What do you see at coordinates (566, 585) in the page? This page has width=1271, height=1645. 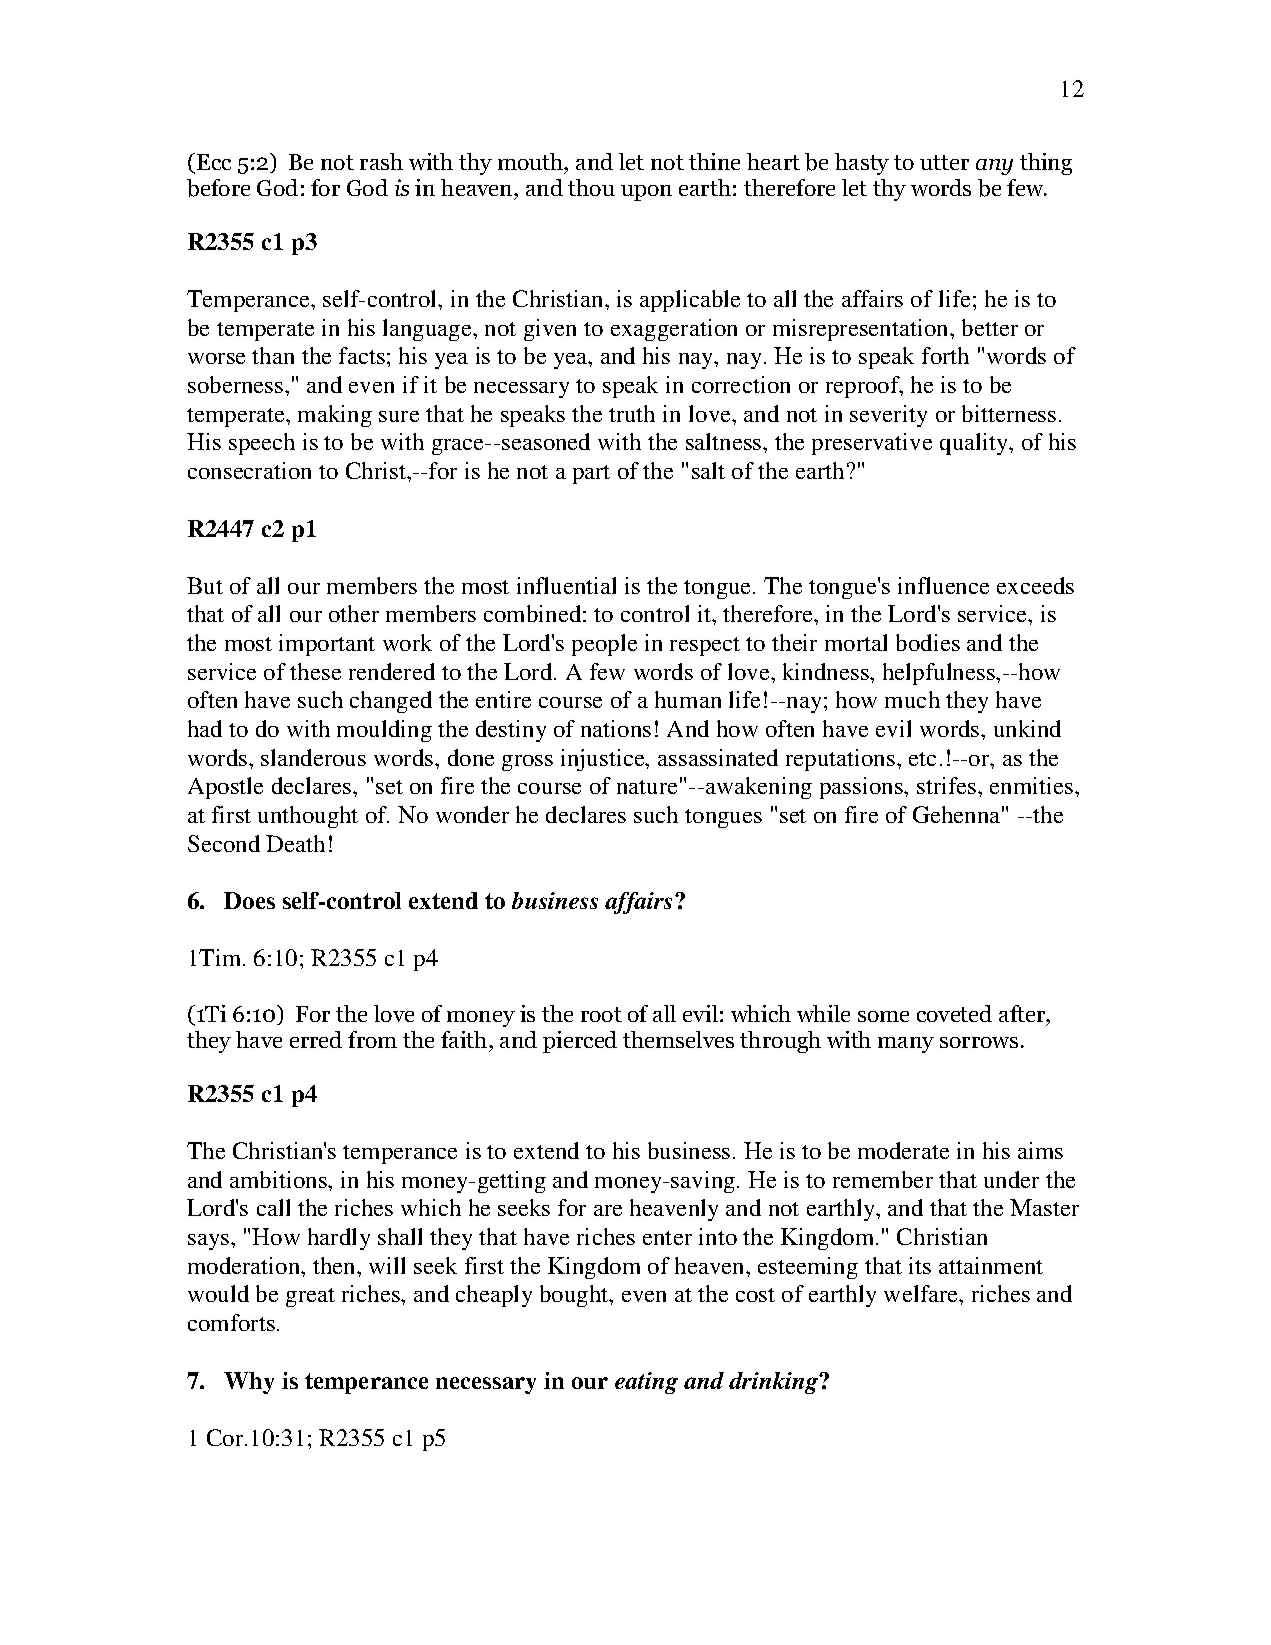 I see `influential` at bounding box center [566, 585].
